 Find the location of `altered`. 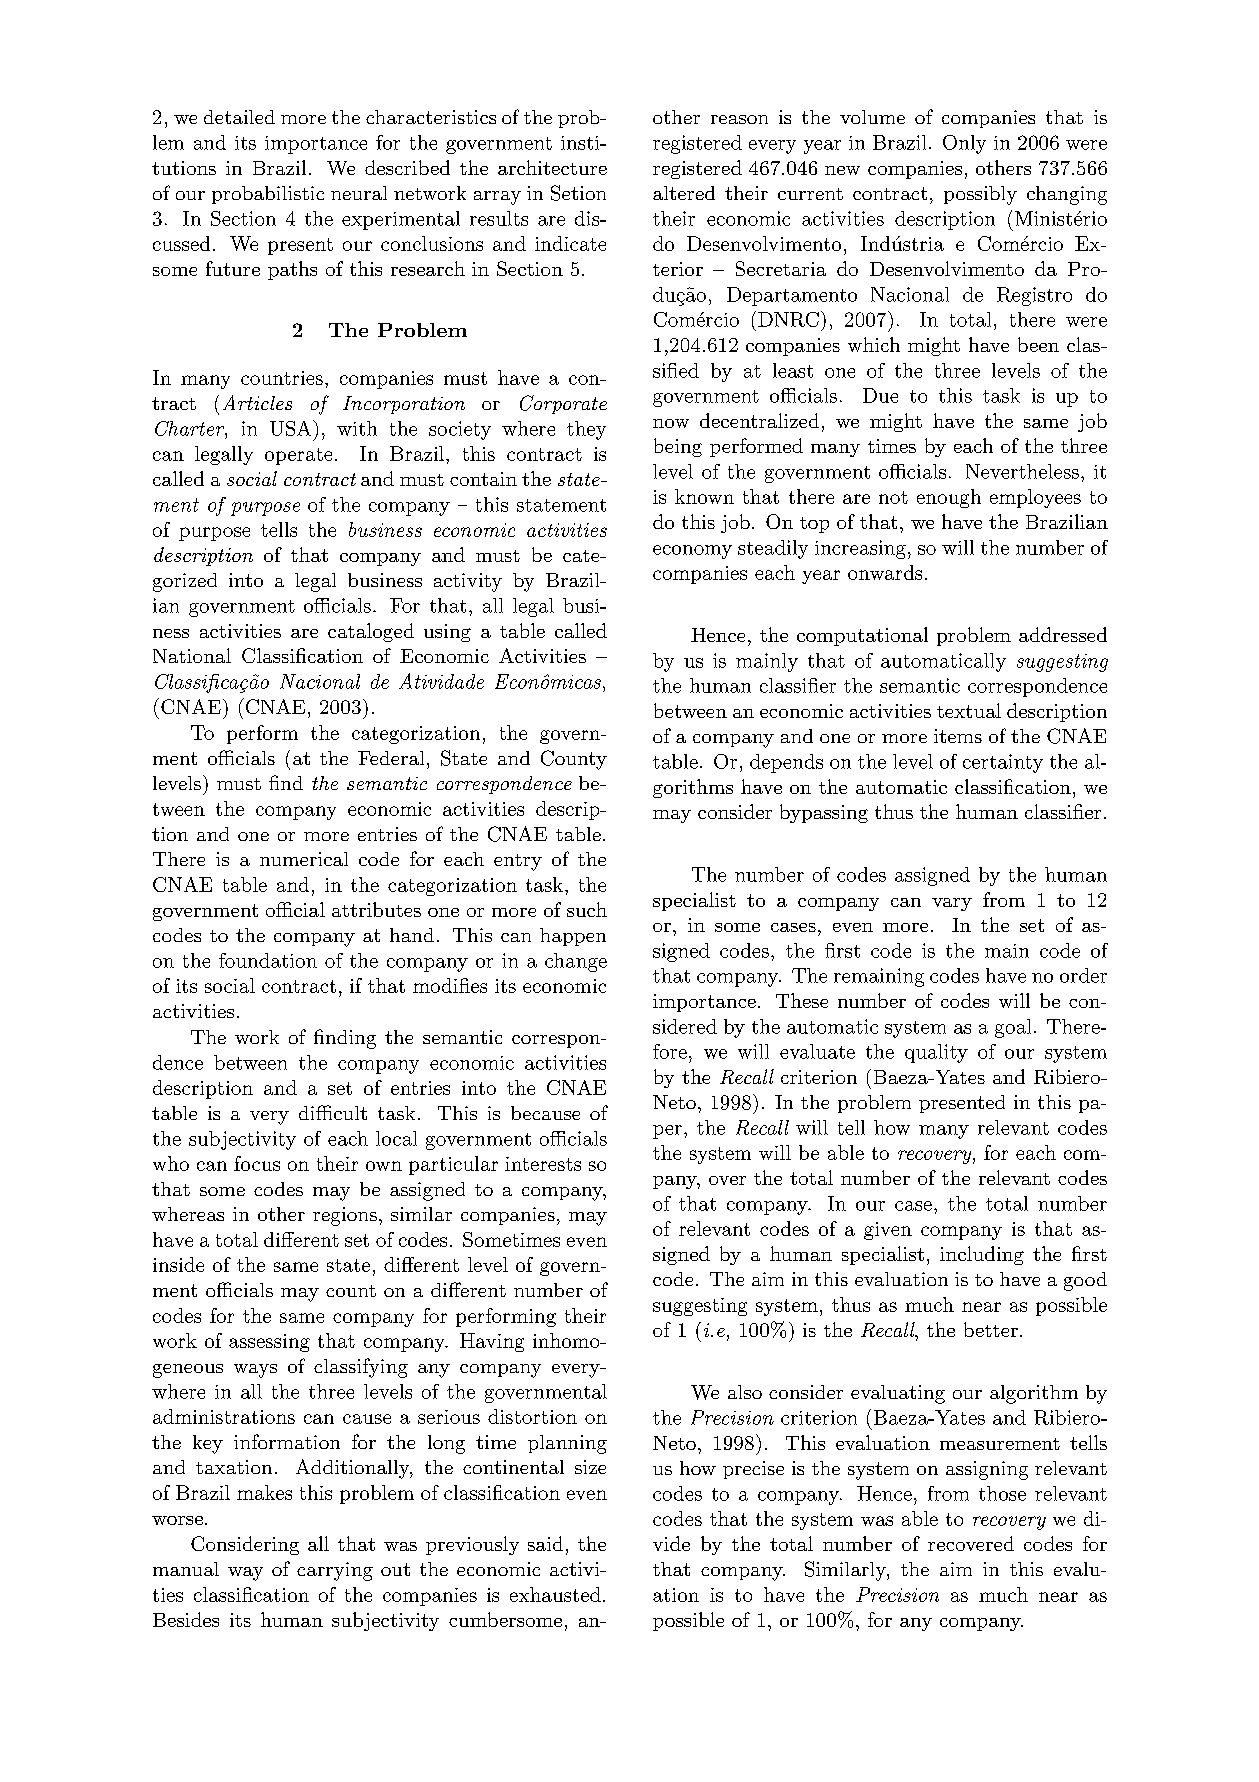

altered is located at coordinates (684, 193).
